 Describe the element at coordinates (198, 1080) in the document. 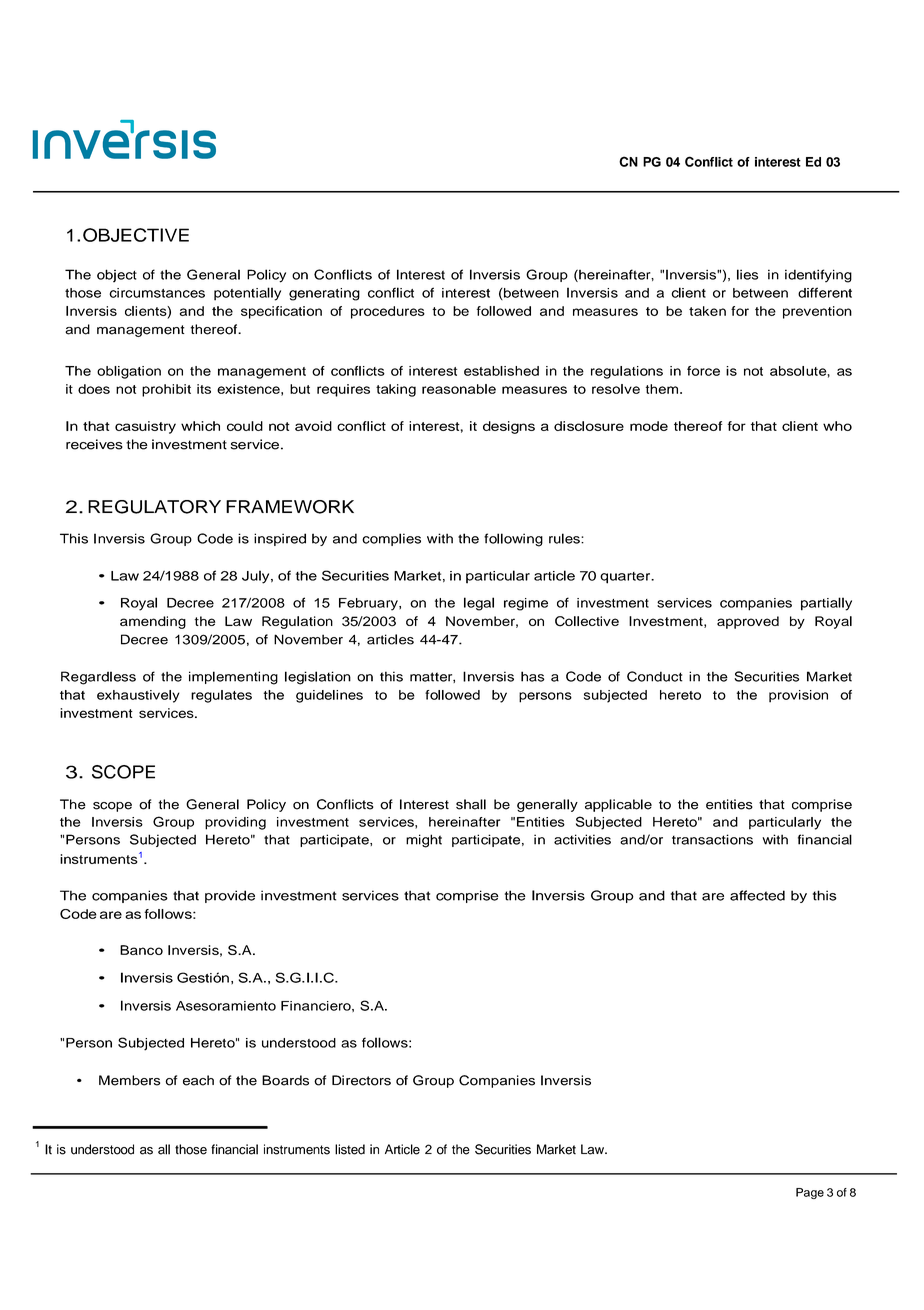

I see `each` at that location.
